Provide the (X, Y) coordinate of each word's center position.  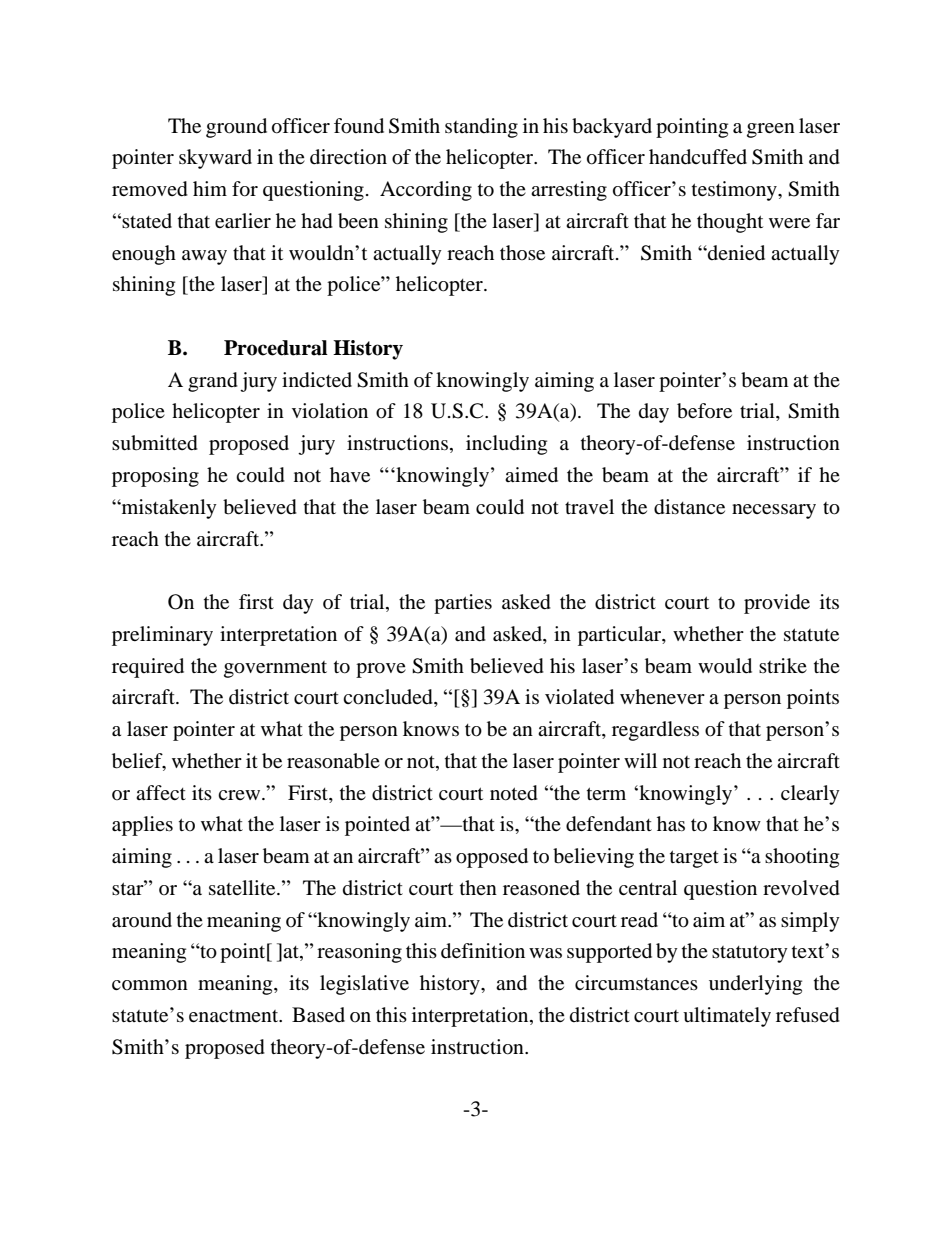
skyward (215, 159)
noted (514, 793)
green (771, 130)
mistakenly (168, 509)
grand (213, 382)
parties (463, 604)
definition (483, 951)
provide (777, 604)
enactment (235, 1016)
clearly (810, 795)
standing (481, 128)
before (704, 411)
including (506, 445)
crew (240, 795)
